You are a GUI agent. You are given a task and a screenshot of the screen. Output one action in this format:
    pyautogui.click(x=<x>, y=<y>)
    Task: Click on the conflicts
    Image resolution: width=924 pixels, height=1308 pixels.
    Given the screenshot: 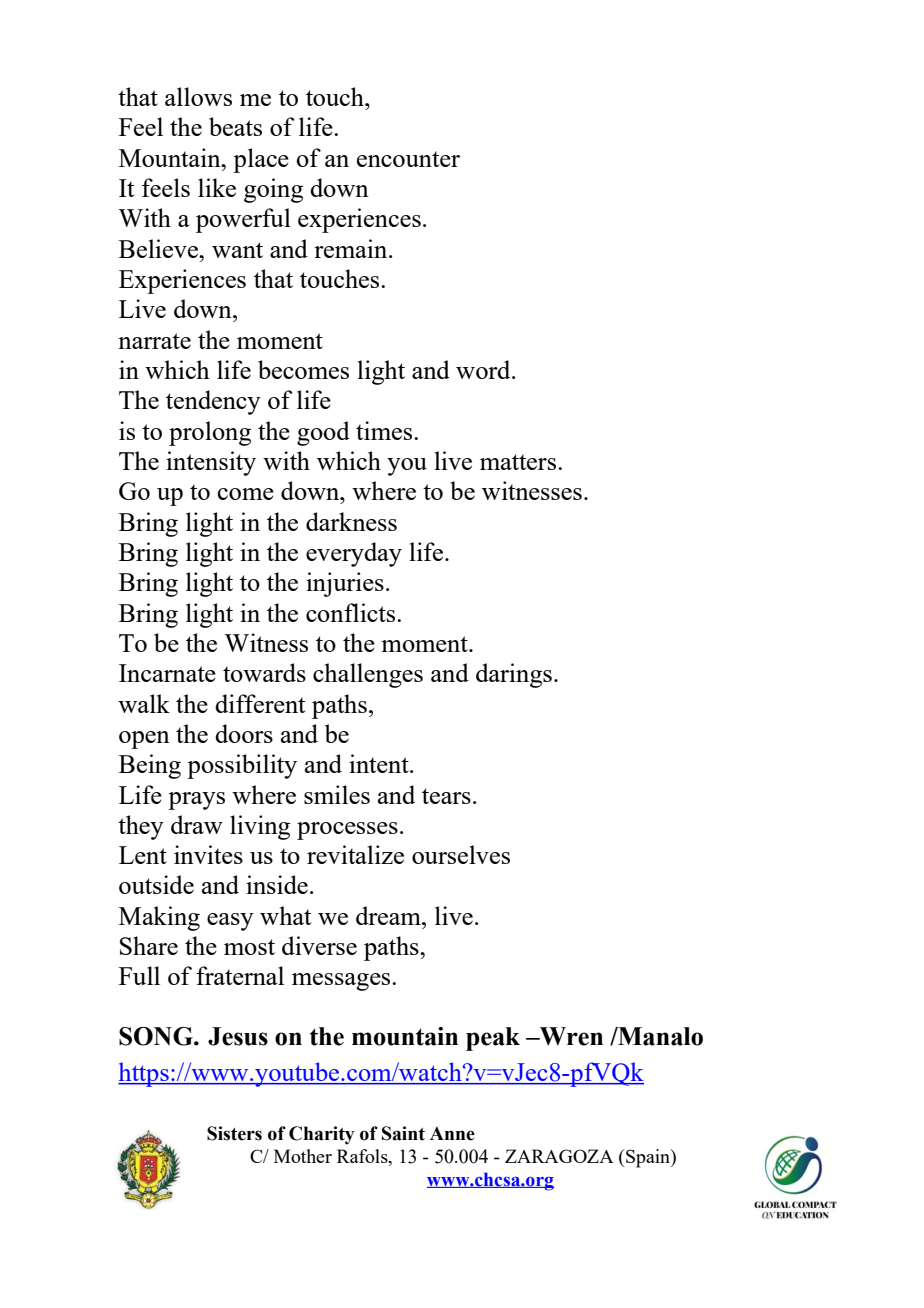 What is the action you would take?
    pyautogui.click(x=352, y=612)
